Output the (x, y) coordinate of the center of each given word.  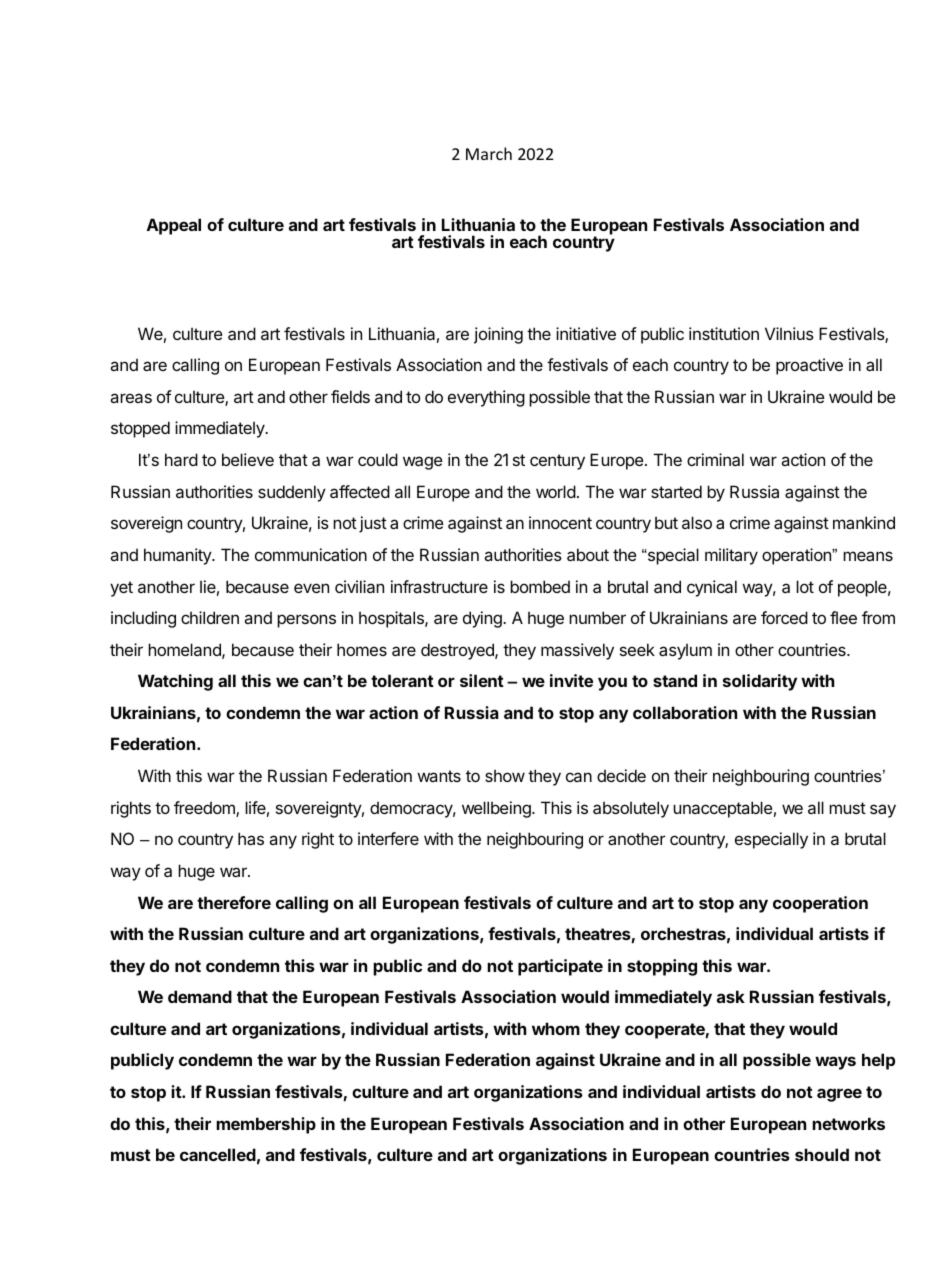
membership (266, 1125)
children (210, 617)
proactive (809, 366)
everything (486, 398)
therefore (234, 902)
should (822, 1154)
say (883, 811)
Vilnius (789, 333)
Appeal (174, 226)
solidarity (760, 682)
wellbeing (497, 809)
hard (181, 459)
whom (556, 1028)
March (489, 153)
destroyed (458, 651)
